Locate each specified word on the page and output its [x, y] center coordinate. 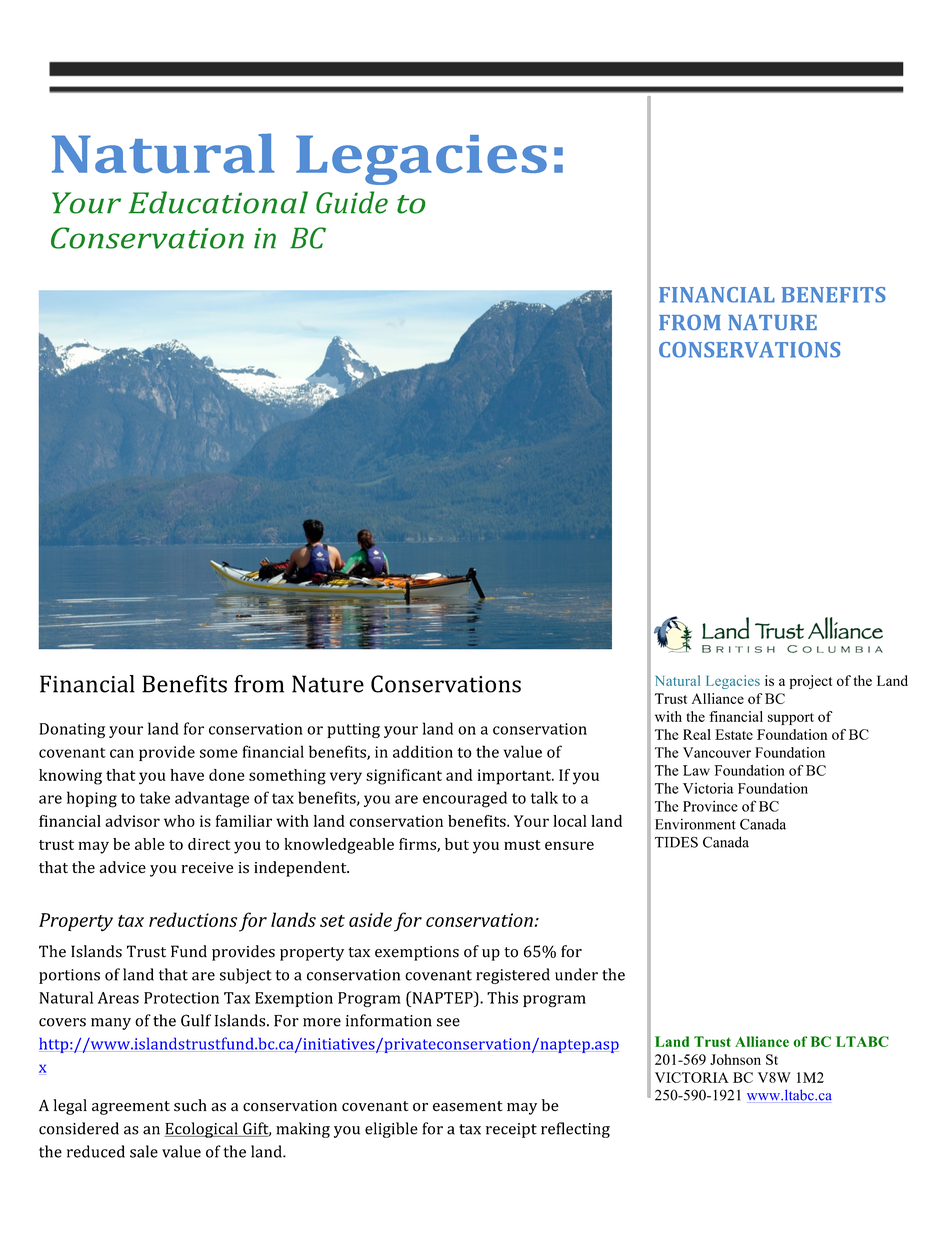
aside [370, 919]
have [187, 775]
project [810, 682]
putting [353, 730]
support [791, 719]
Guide [352, 202]
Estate [734, 734]
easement [468, 1106]
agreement [131, 1108]
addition [423, 751]
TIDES [676, 842]
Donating [72, 730]
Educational [218, 202]
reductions [193, 919]
